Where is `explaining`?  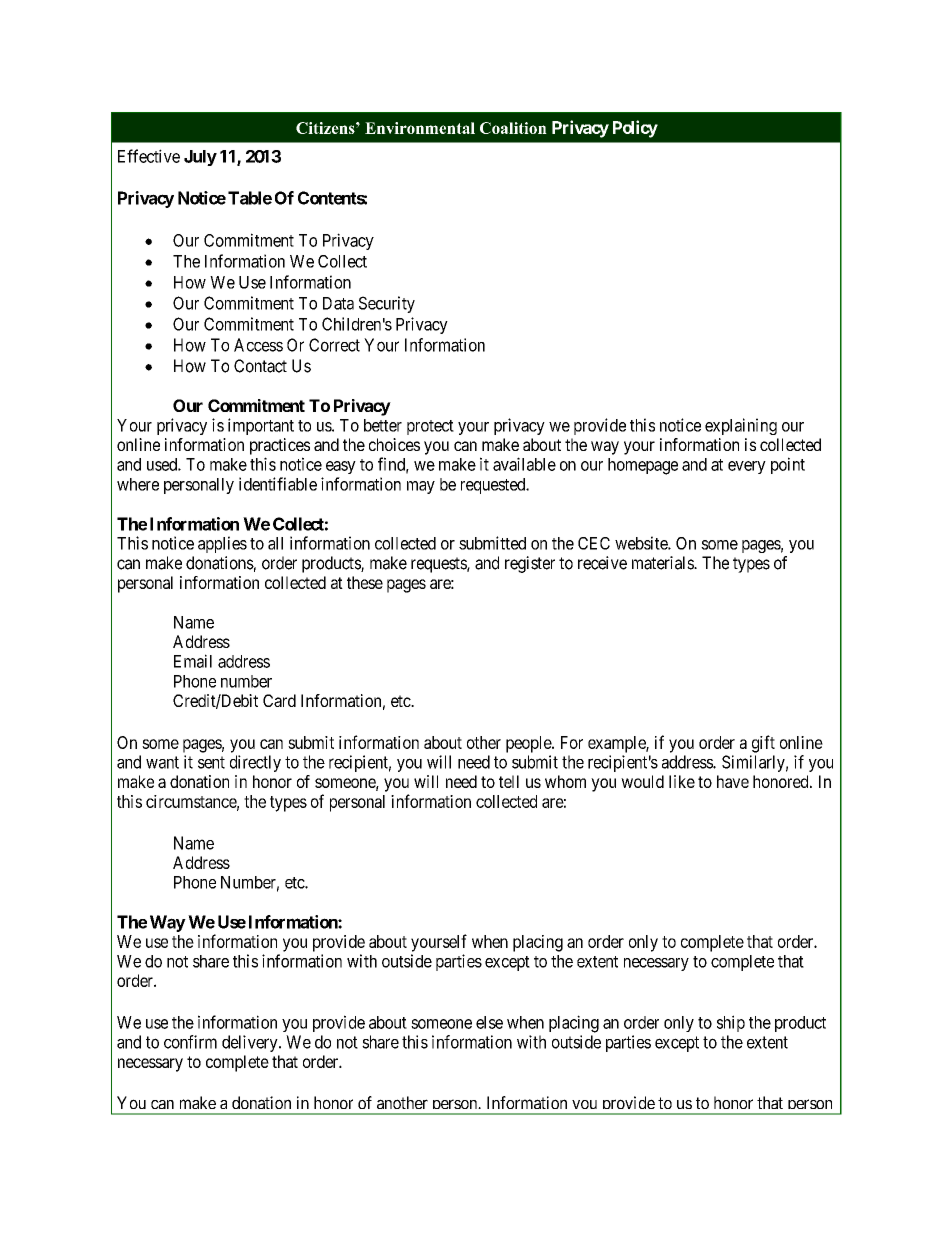
explaining is located at coordinates (741, 426).
